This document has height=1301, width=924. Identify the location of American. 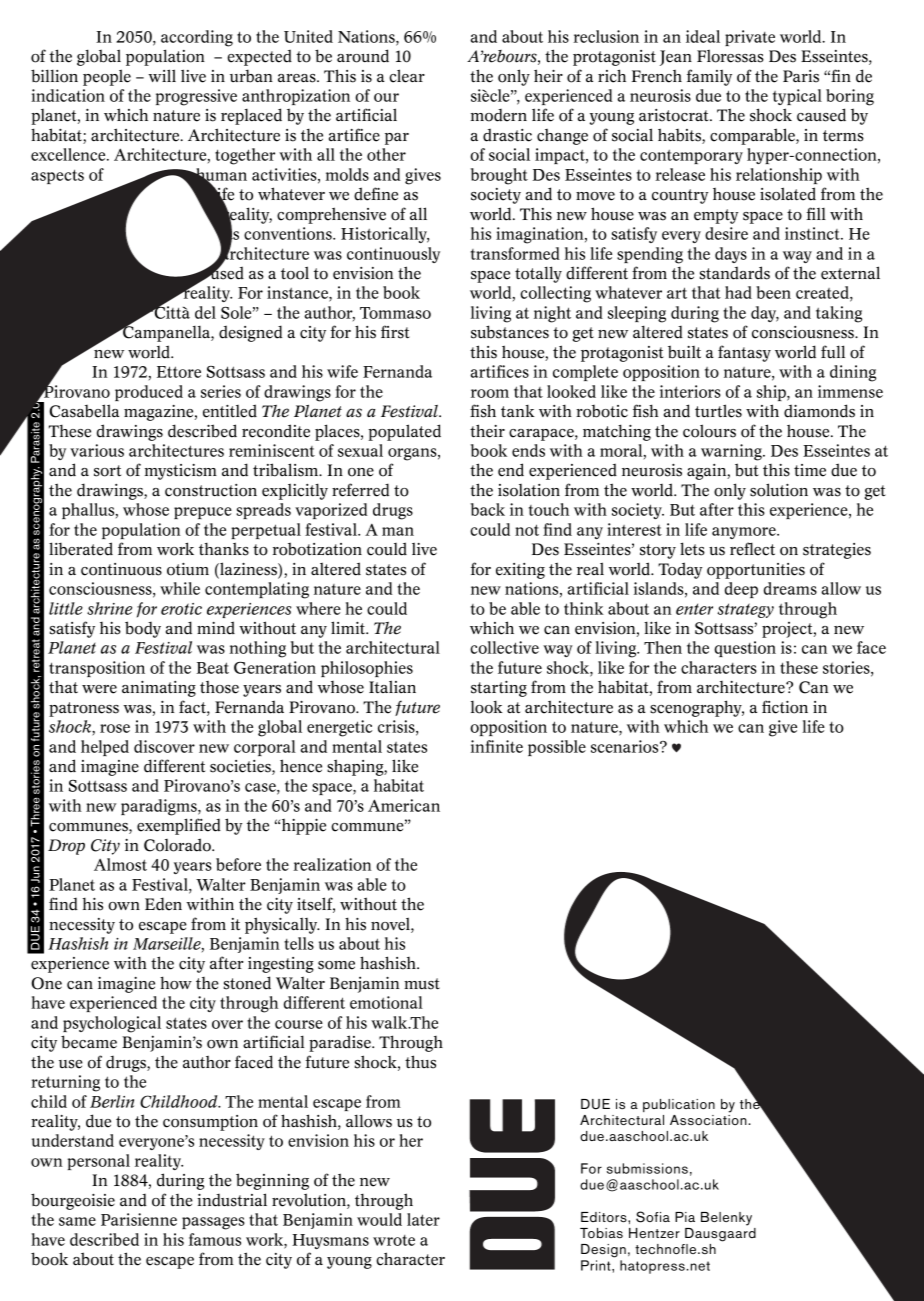
(404, 805).
